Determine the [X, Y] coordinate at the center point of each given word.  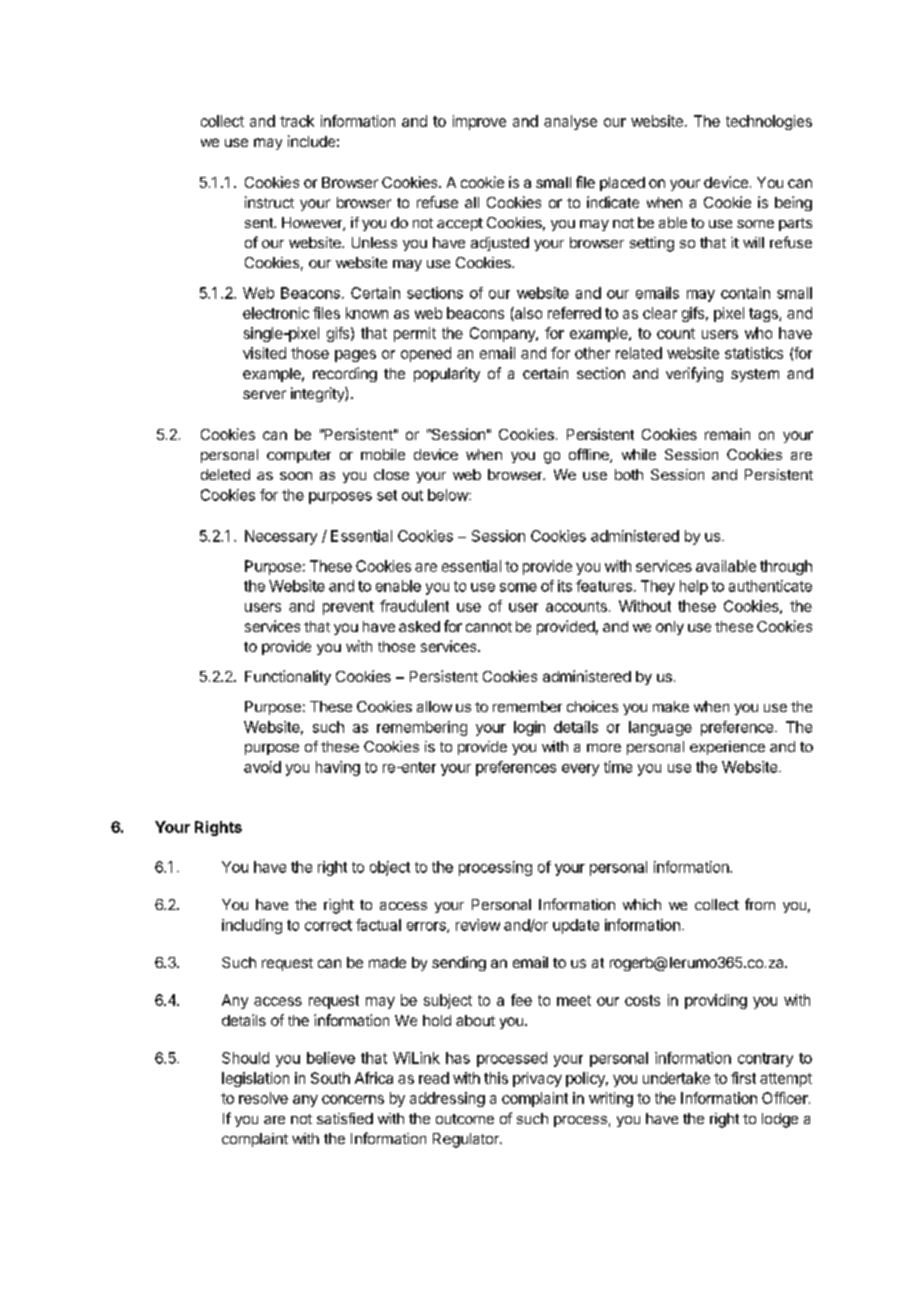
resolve [263, 1098]
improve [479, 122]
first [743, 1078]
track [297, 121]
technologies [769, 122]
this [496, 1078]
